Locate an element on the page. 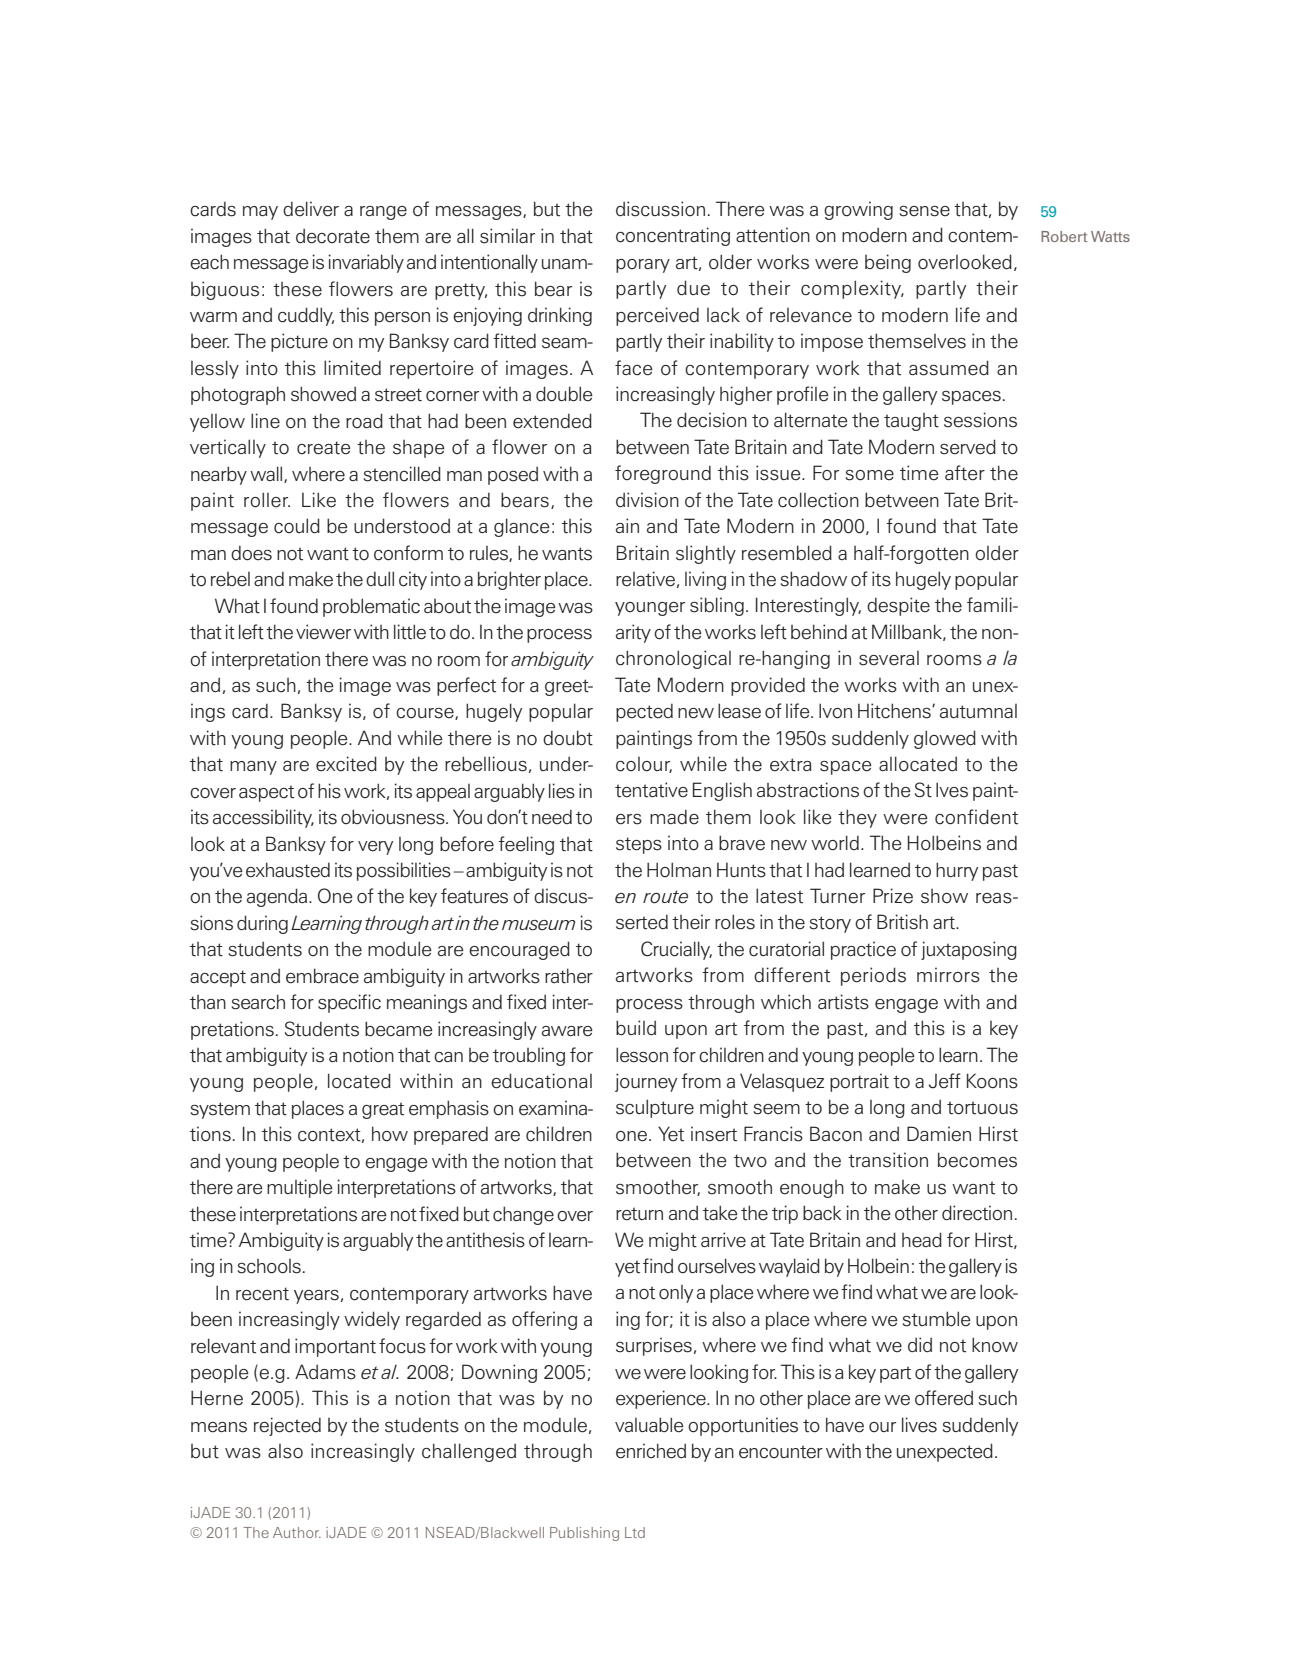 This image has height=1666, width=1316. slightly is located at coordinates (706, 554).
